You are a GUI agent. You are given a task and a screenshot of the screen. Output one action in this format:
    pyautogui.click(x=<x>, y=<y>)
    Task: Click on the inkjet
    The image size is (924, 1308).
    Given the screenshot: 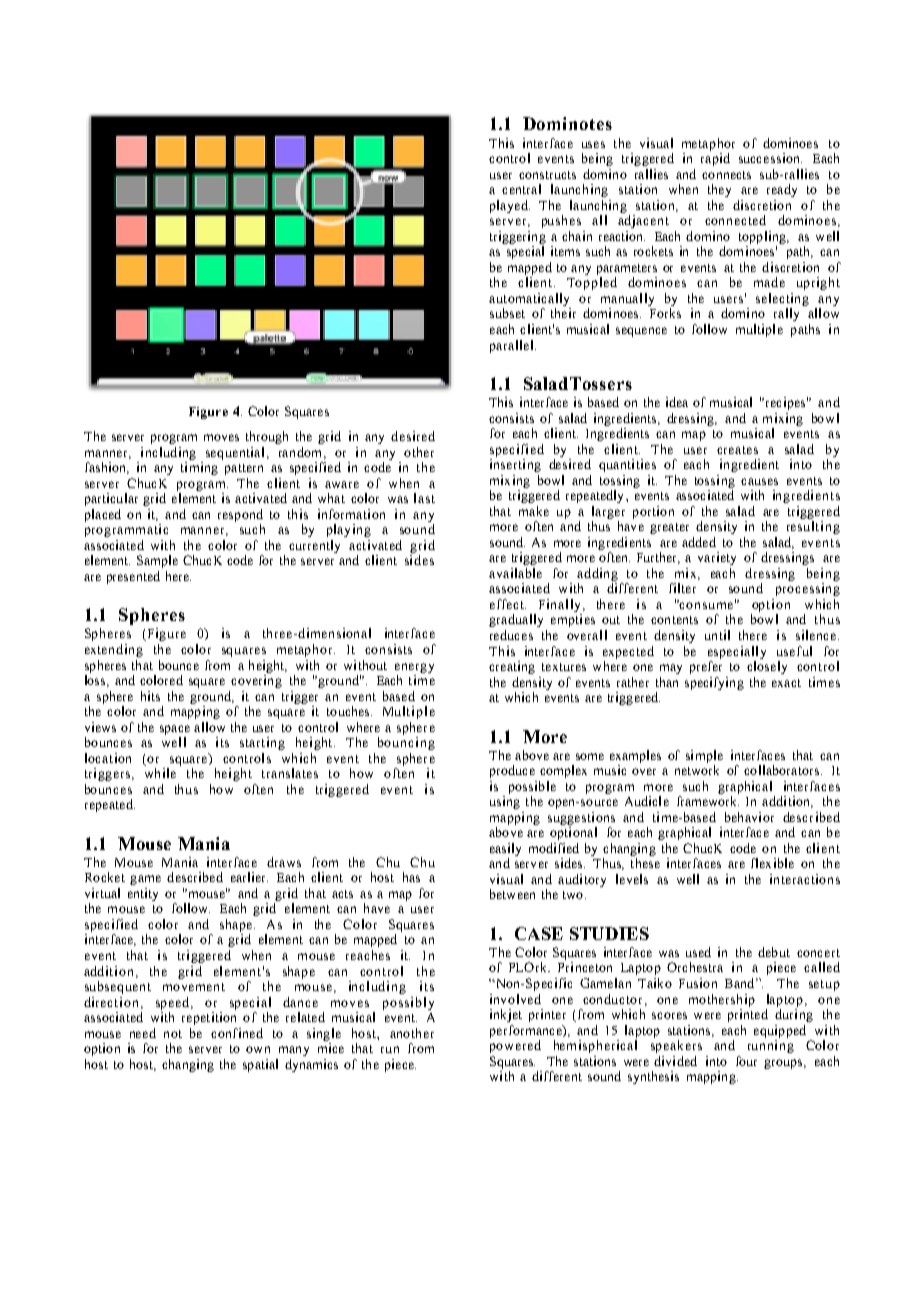 What is the action you would take?
    pyautogui.click(x=506, y=1015)
